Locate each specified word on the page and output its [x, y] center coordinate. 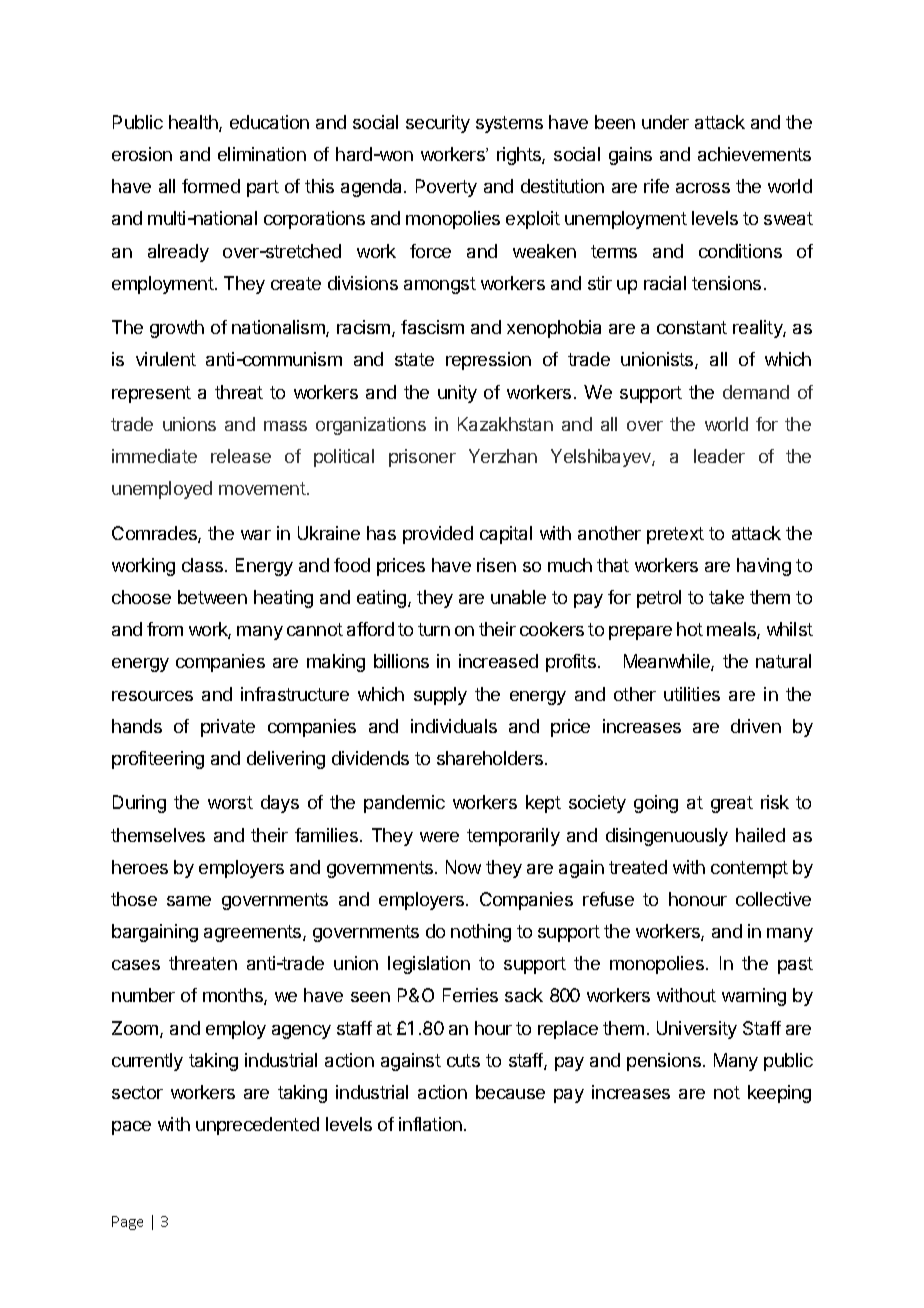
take [726, 597]
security [438, 124]
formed [211, 186]
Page [127, 1223]
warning [754, 997]
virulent [166, 359]
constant [692, 327]
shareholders [491, 758]
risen [496, 565]
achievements [754, 154]
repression [488, 361]
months [234, 996]
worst [230, 802]
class [202, 565]
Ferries [470, 995]
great [732, 804]
